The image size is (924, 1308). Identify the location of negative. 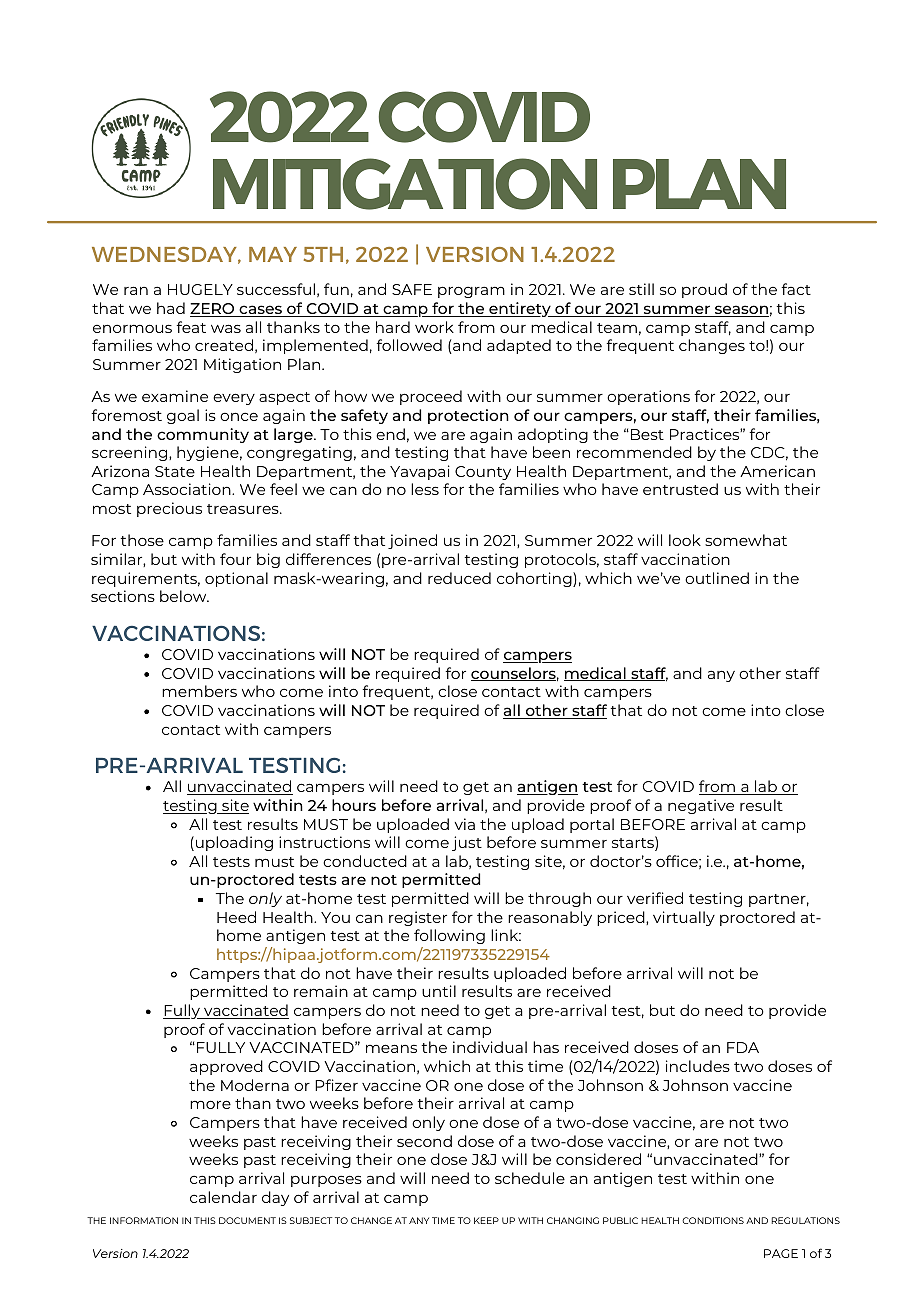
(701, 806).
